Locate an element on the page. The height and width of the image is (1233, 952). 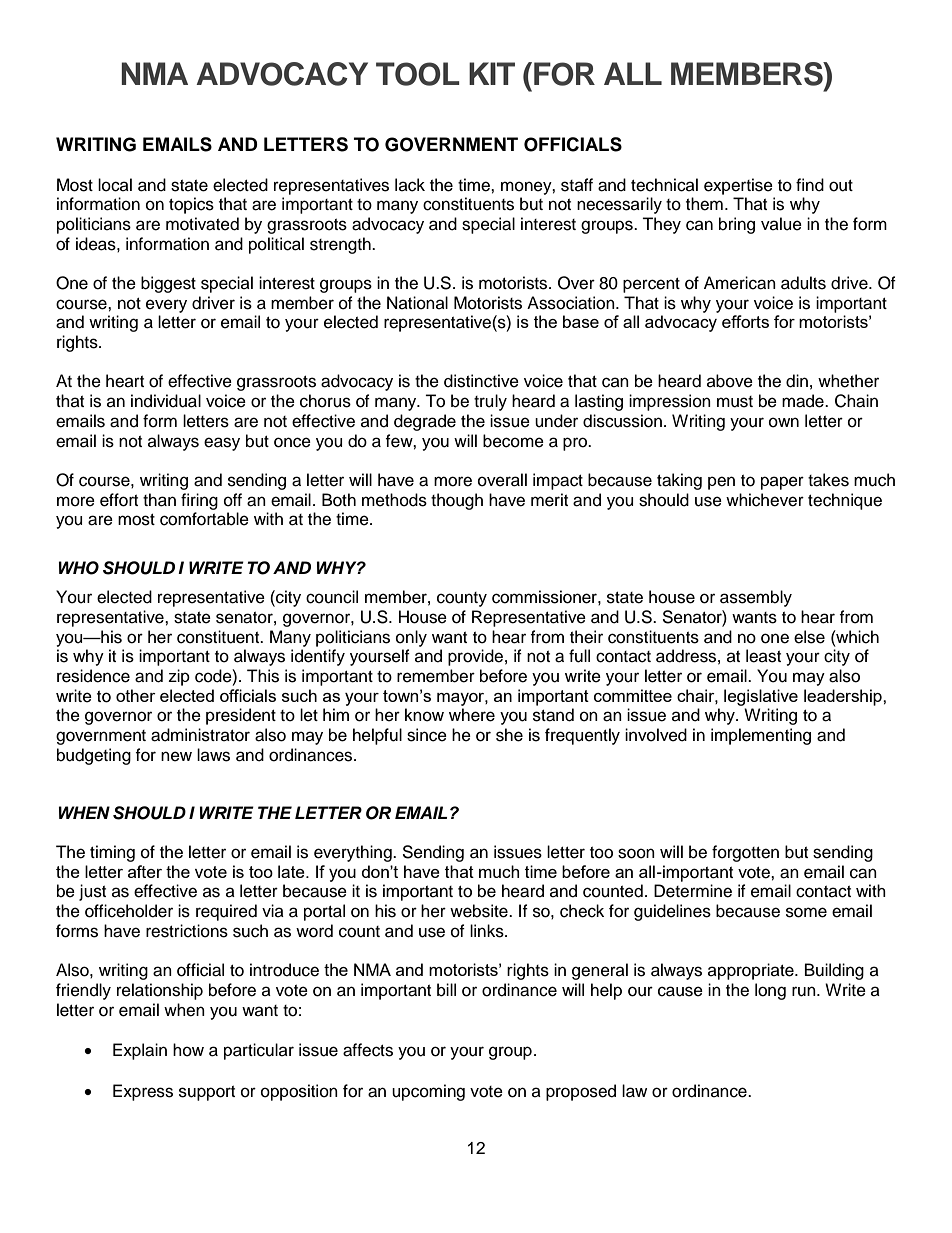
KIT is located at coordinates (492, 73).
